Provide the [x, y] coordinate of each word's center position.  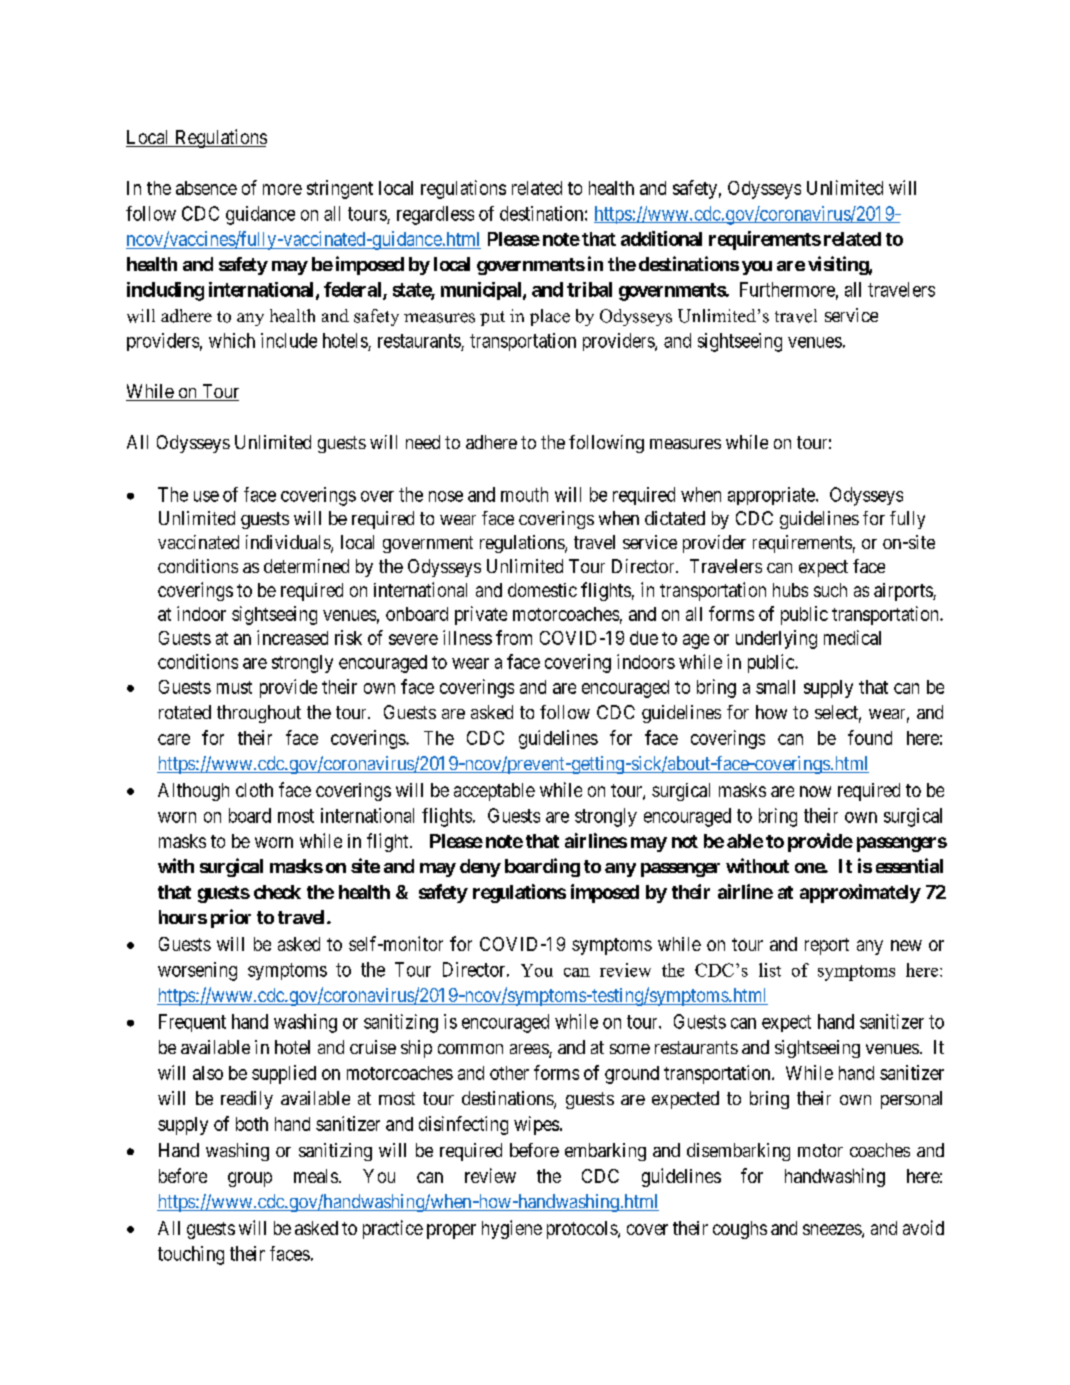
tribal [589, 289]
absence [206, 188]
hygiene [512, 1229]
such [830, 590]
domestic [542, 590]
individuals [289, 543]
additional [661, 238]
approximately [860, 893]
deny [480, 868]
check [277, 892]
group [250, 1179]
